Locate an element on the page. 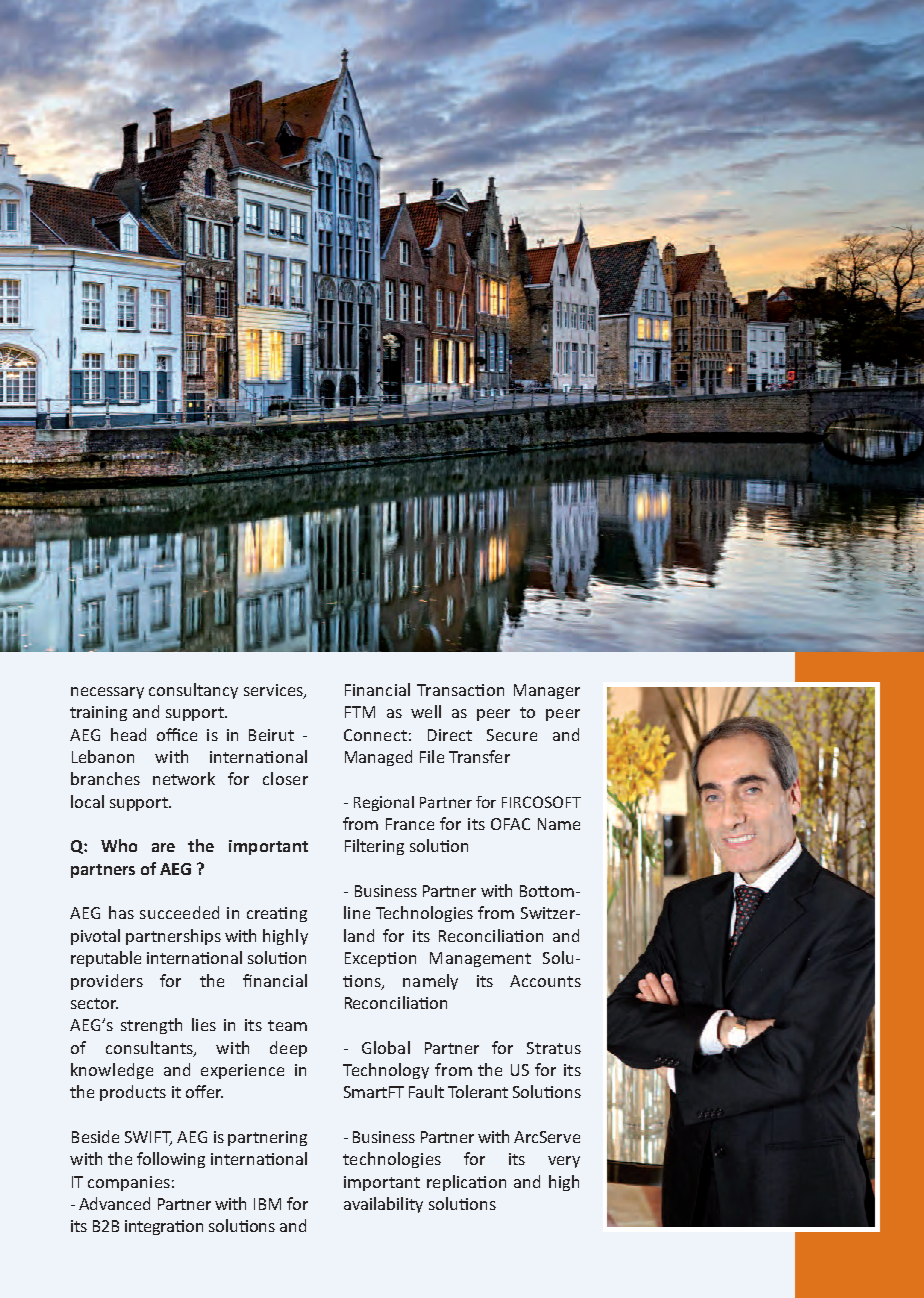 This page has height=1298, width=924. reputable is located at coordinates (106, 959).
